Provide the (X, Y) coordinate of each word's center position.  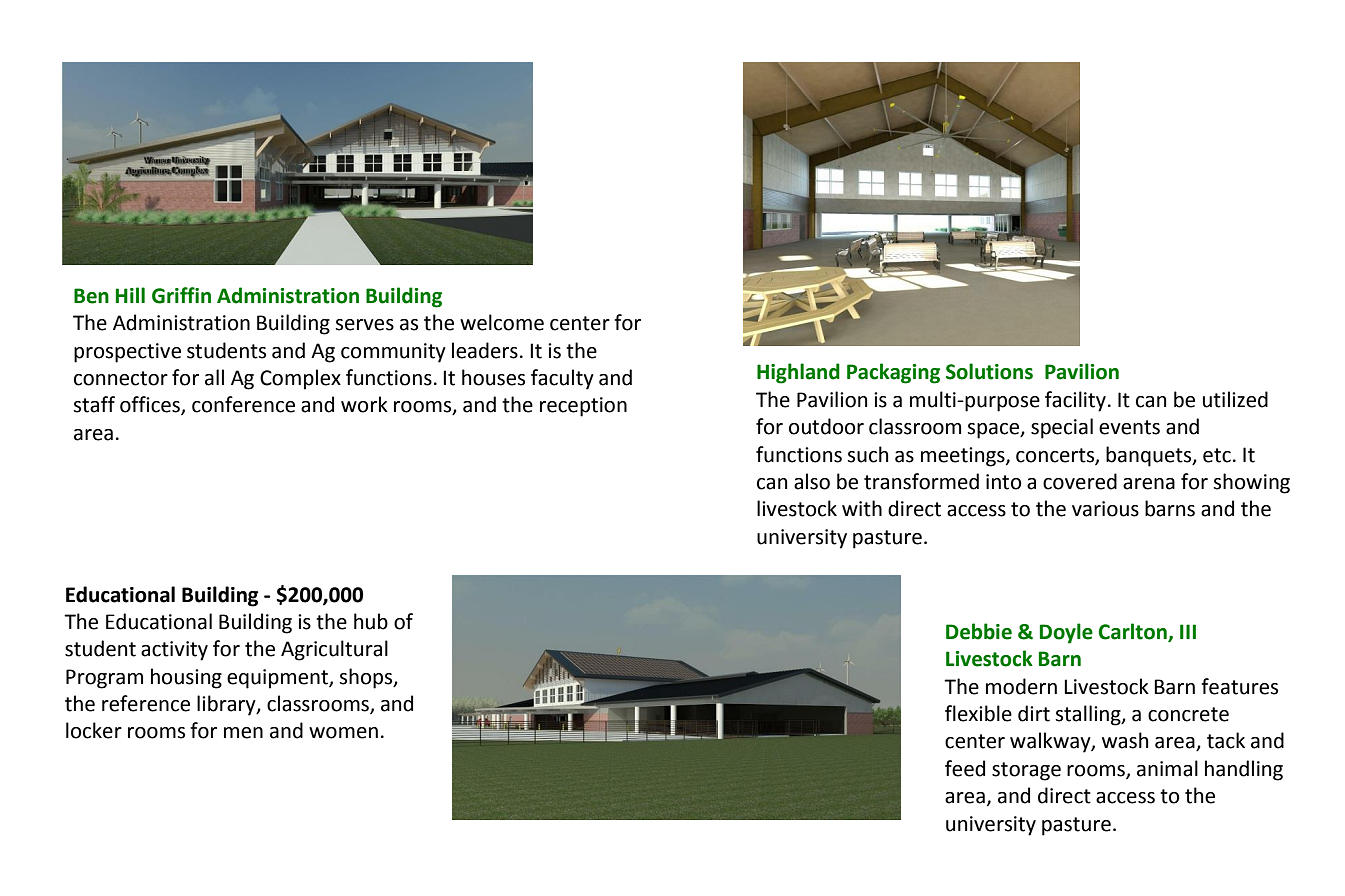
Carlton (1134, 632)
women (343, 733)
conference (243, 404)
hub (371, 621)
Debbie (979, 631)
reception (583, 407)
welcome (502, 322)
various (1105, 509)
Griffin (181, 295)
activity (174, 651)
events (1129, 427)
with (862, 508)
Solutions (989, 371)
